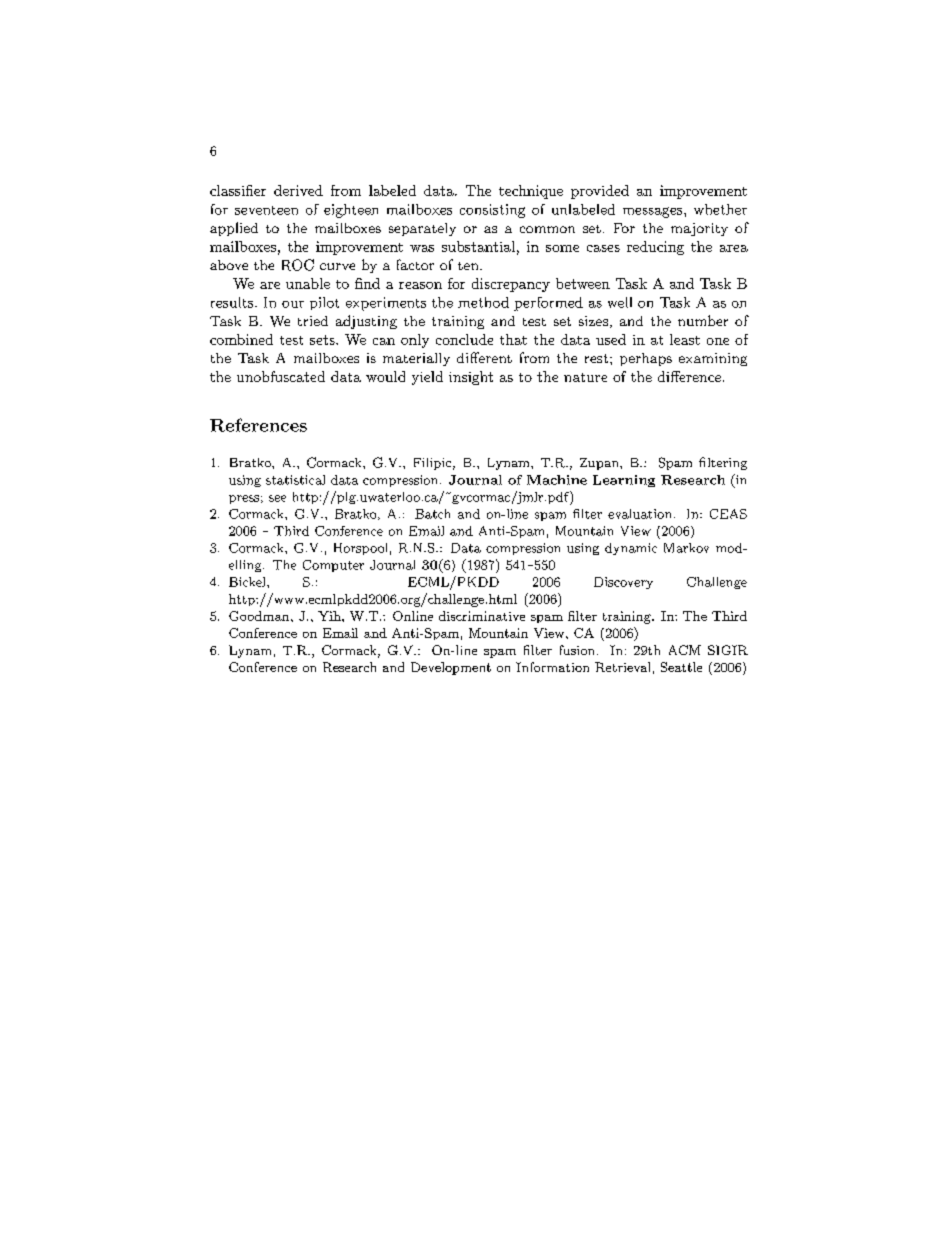  What do you see at coordinates (492, 211) in the document?
I see `consisting` at bounding box center [492, 211].
